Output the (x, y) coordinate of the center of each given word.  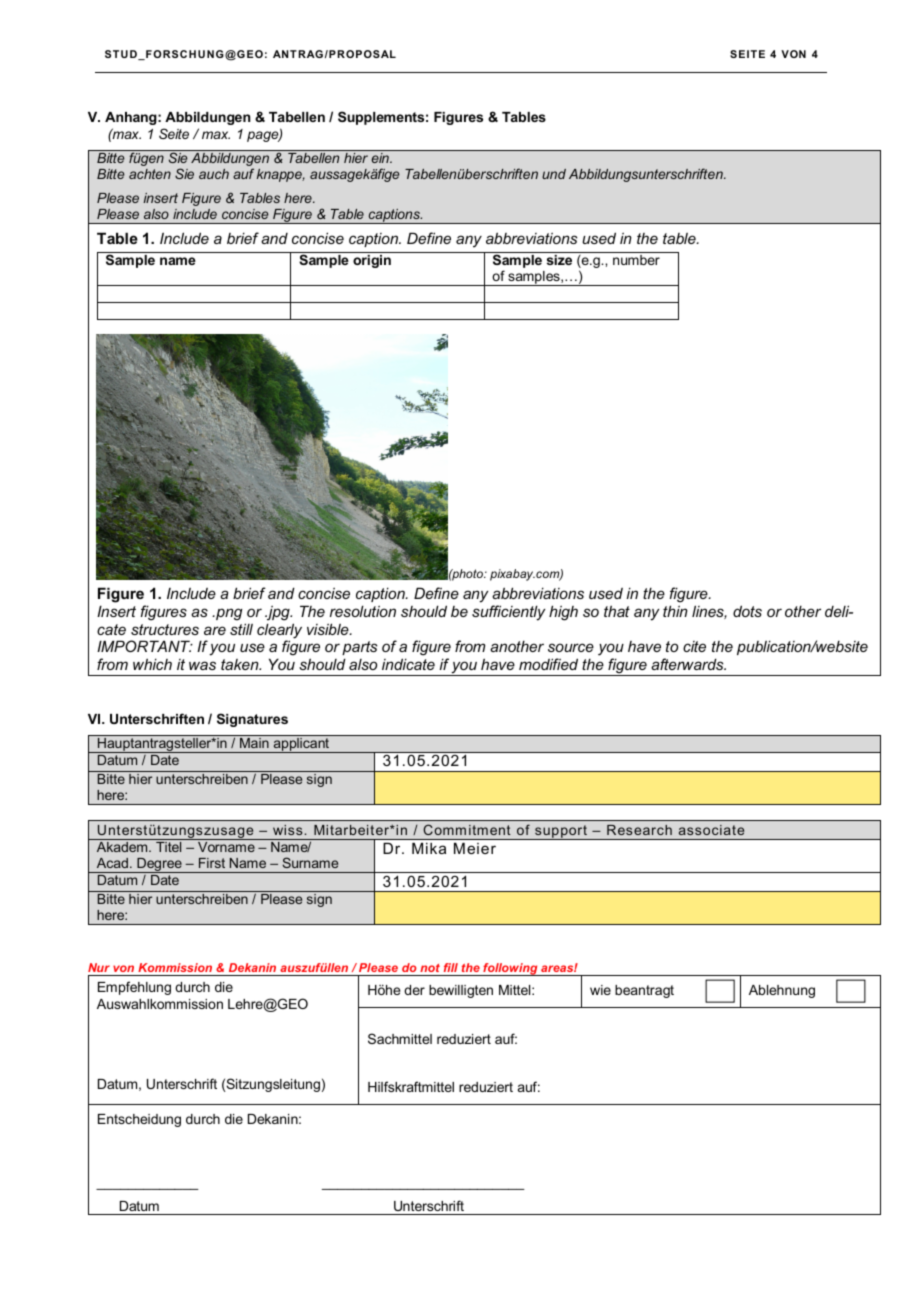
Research (639, 830)
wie (600, 990)
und (554, 174)
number (636, 260)
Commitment (467, 829)
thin (675, 611)
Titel (168, 847)
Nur (99, 967)
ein (381, 158)
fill (451, 967)
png (228, 614)
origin (372, 261)
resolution (363, 611)
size (559, 260)
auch (214, 174)
